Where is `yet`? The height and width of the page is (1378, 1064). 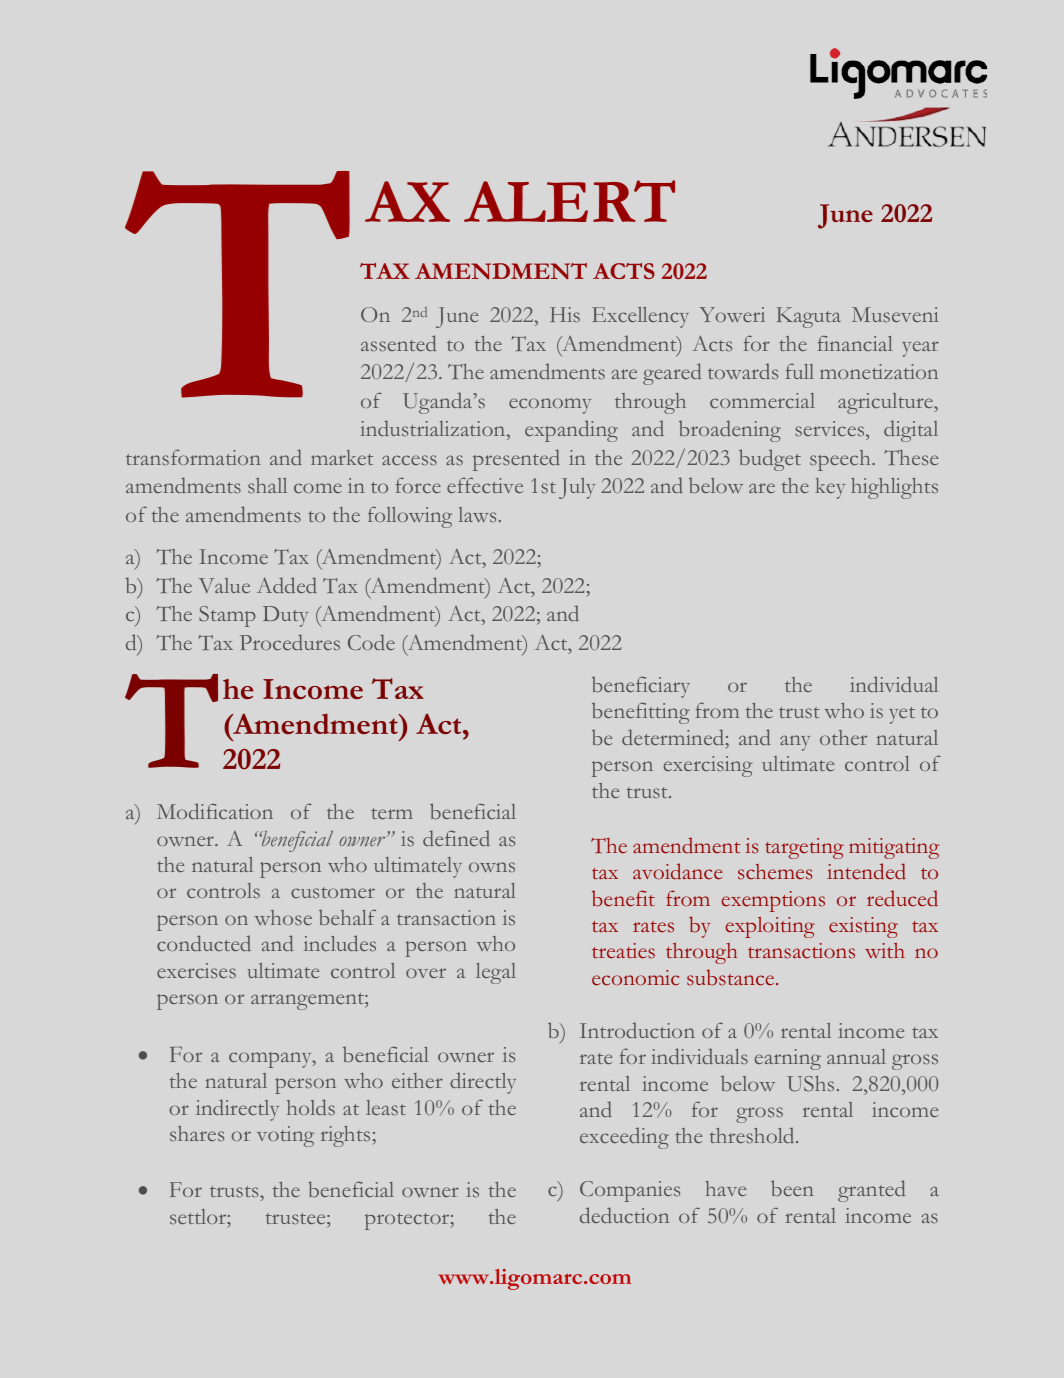
yet is located at coordinates (902, 715).
